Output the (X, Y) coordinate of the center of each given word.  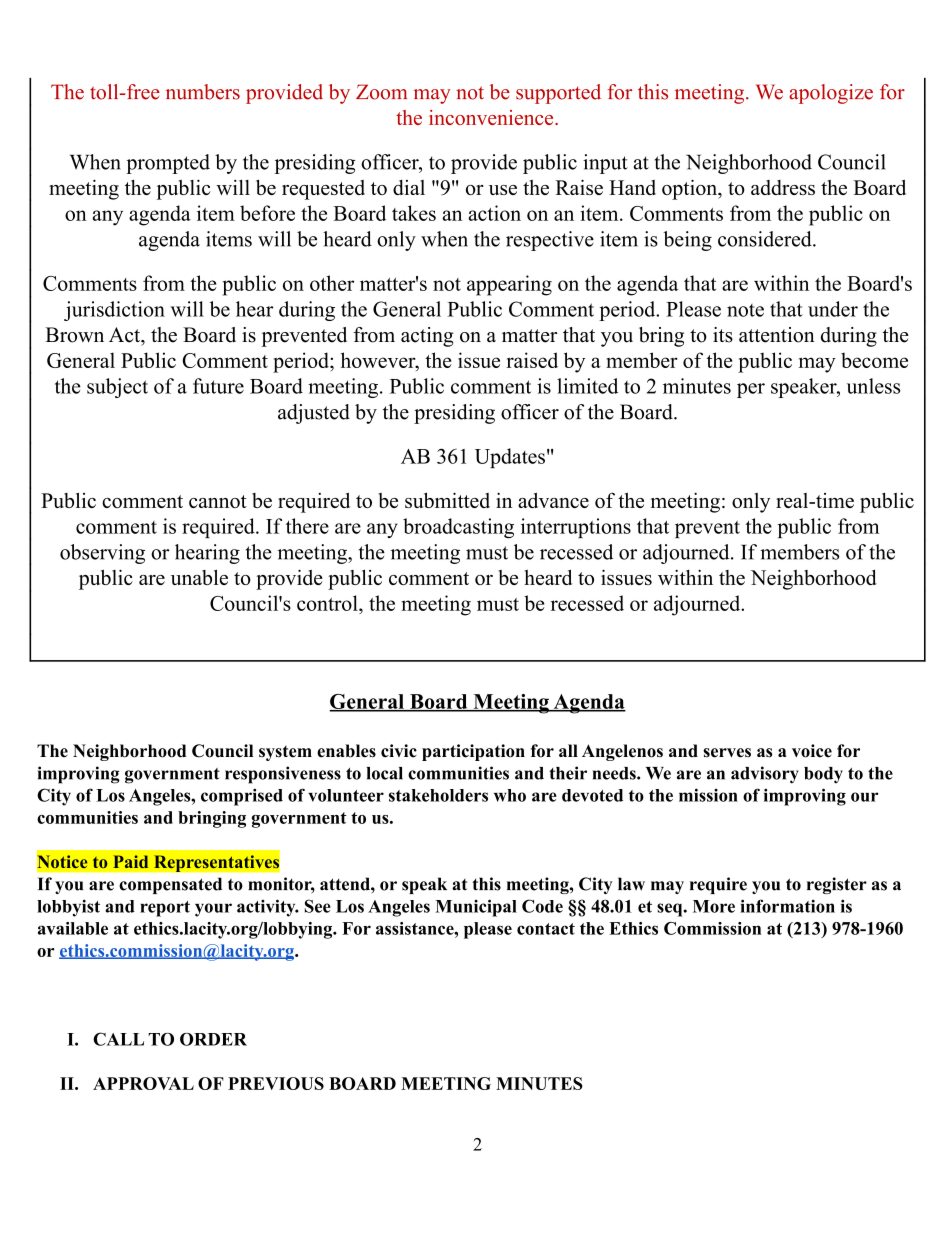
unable (199, 577)
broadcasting (458, 528)
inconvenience (492, 117)
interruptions (576, 528)
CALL (118, 1039)
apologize (831, 94)
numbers (203, 92)
